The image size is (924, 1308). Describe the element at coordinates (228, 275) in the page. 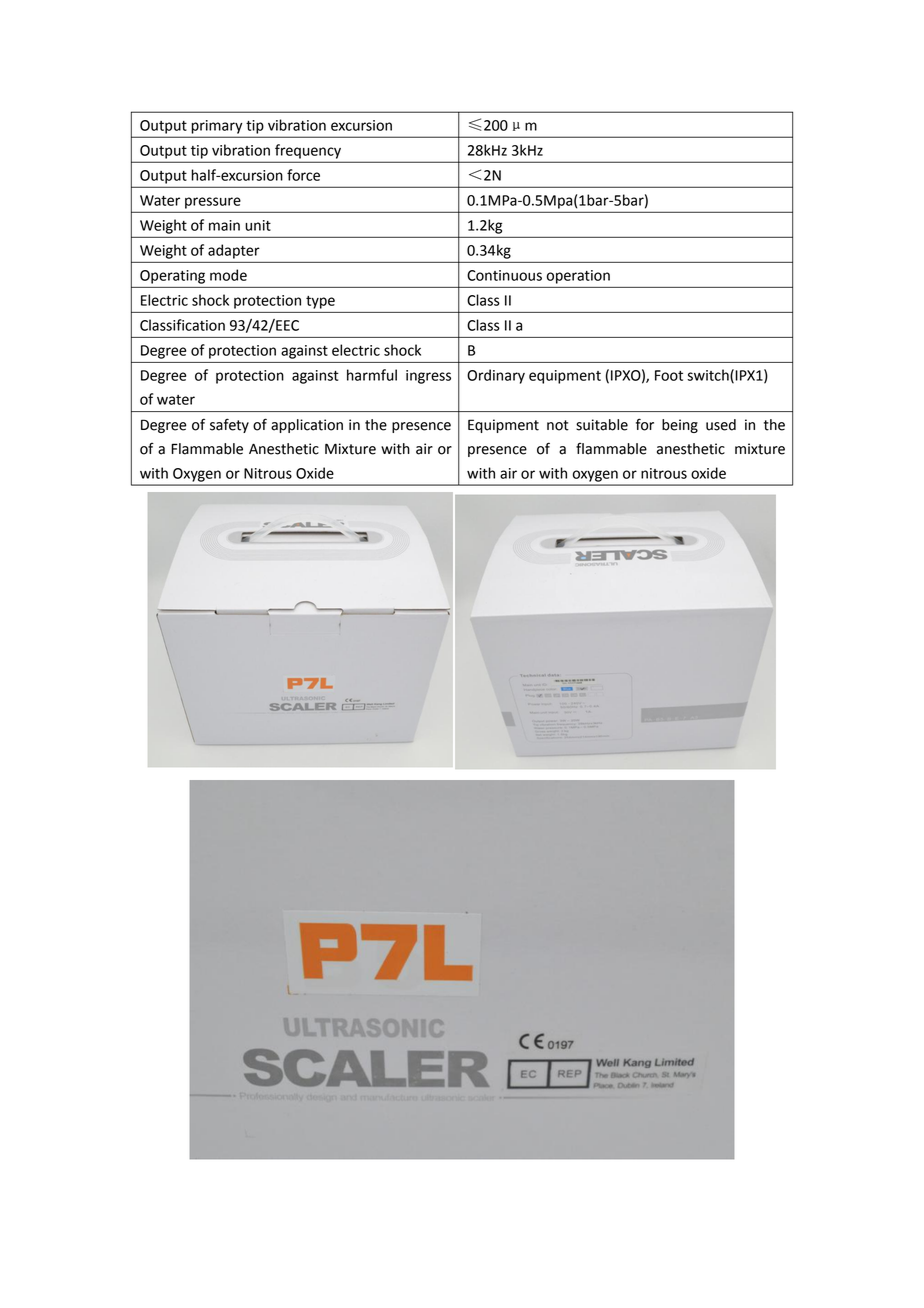

I see `mode` at that location.
